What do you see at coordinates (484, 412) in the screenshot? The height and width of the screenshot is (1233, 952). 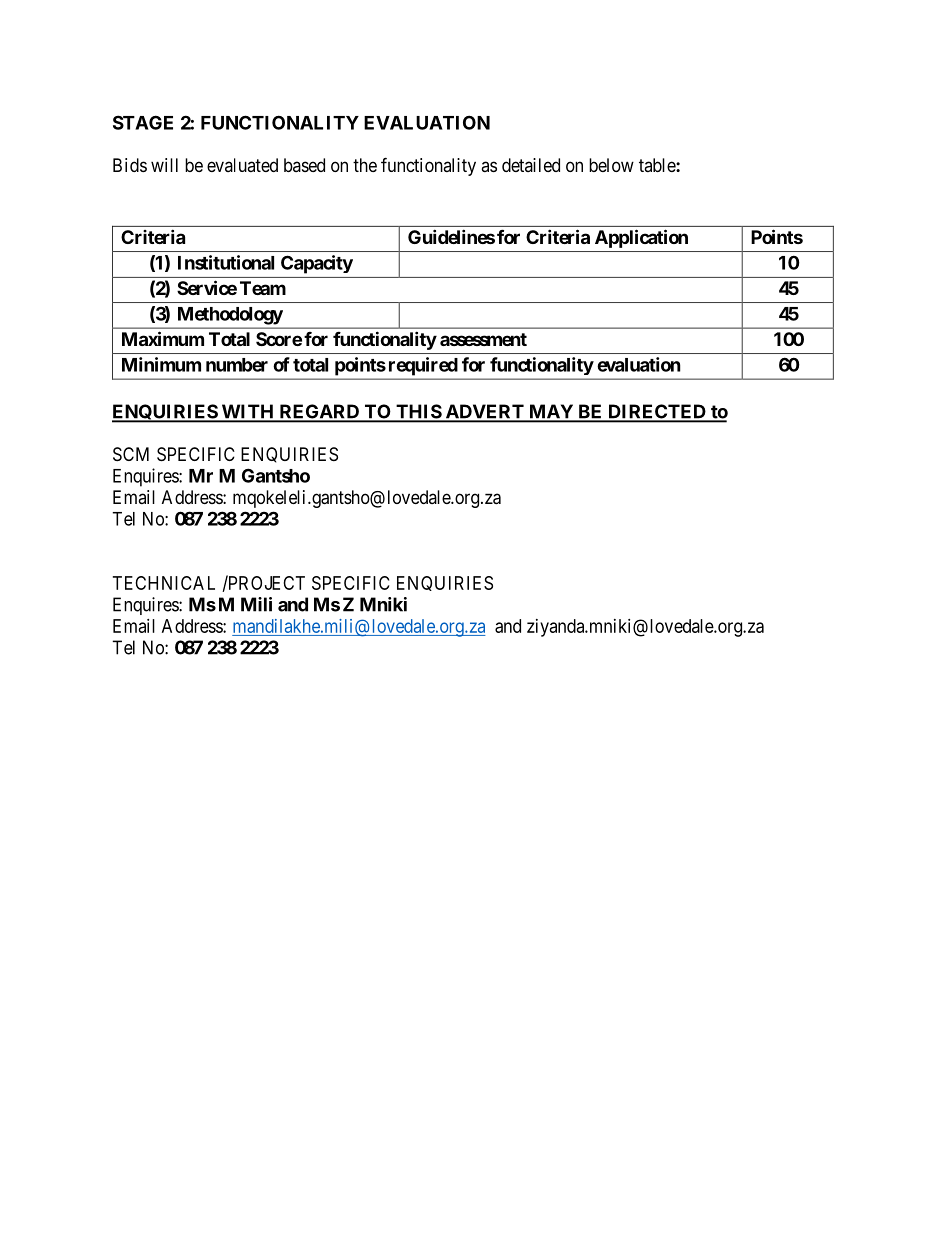 I see `ADVERT` at bounding box center [484, 412].
